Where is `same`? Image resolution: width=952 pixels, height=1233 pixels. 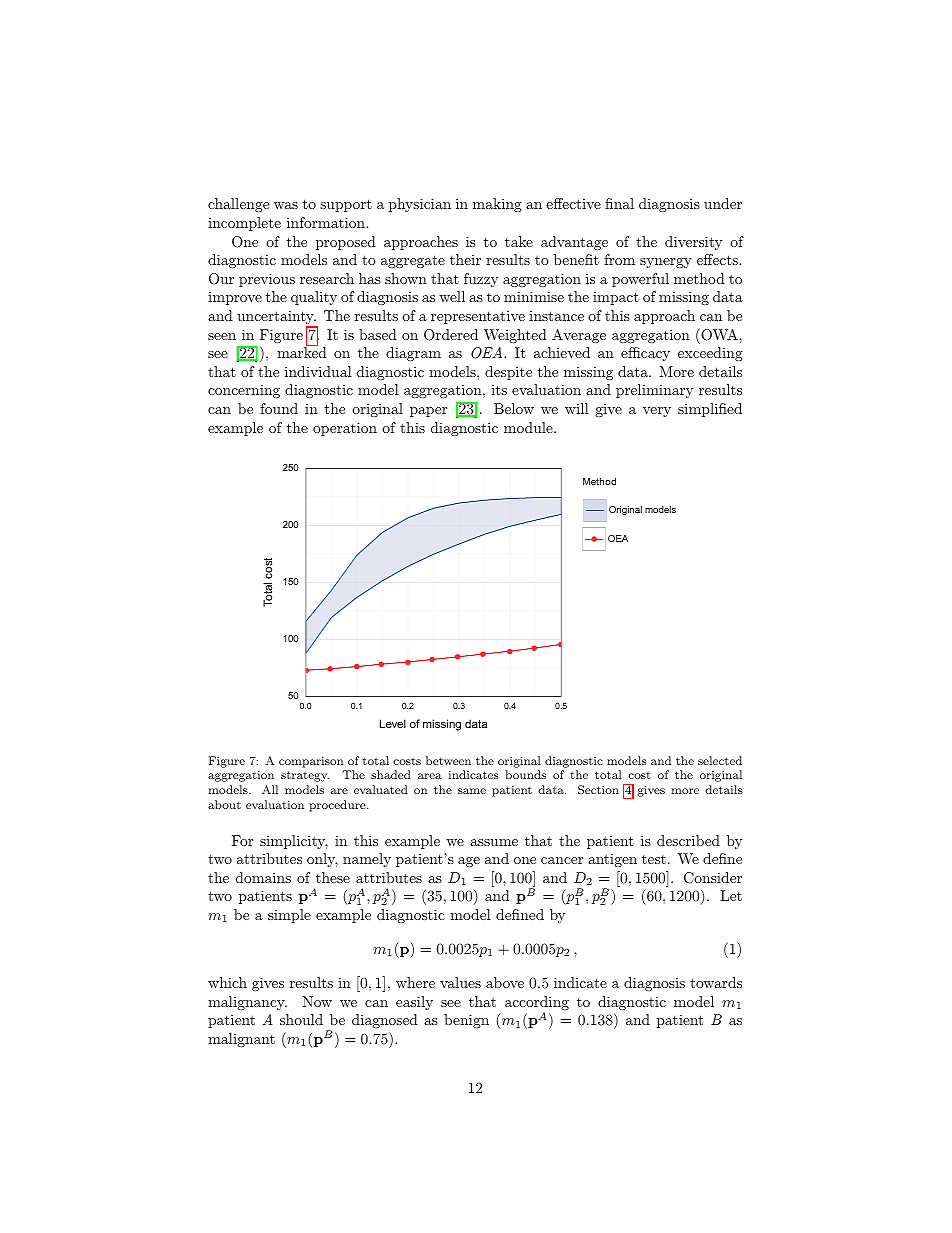 same is located at coordinates (472, 791).
